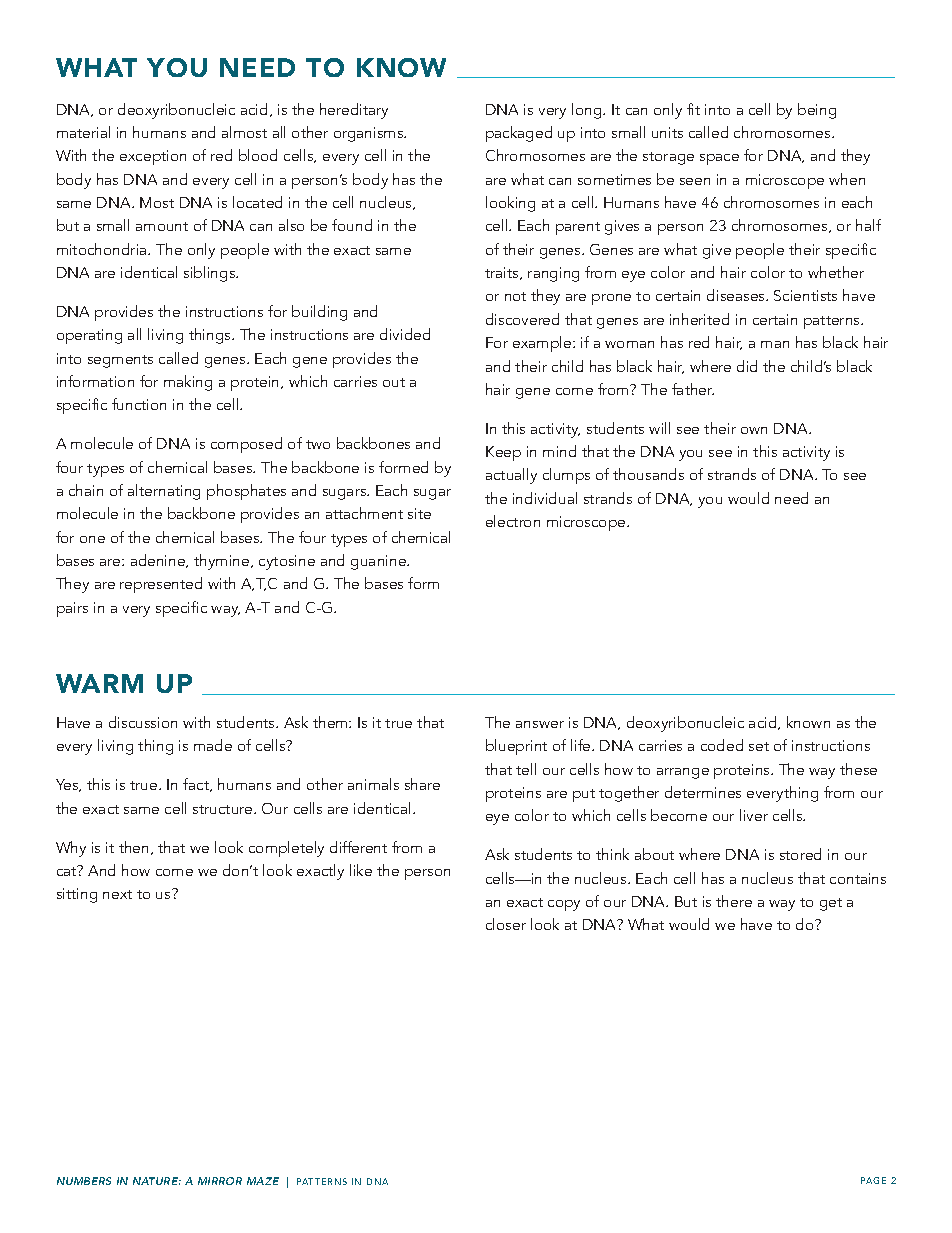  I want to click on there, so click(734, 901).
